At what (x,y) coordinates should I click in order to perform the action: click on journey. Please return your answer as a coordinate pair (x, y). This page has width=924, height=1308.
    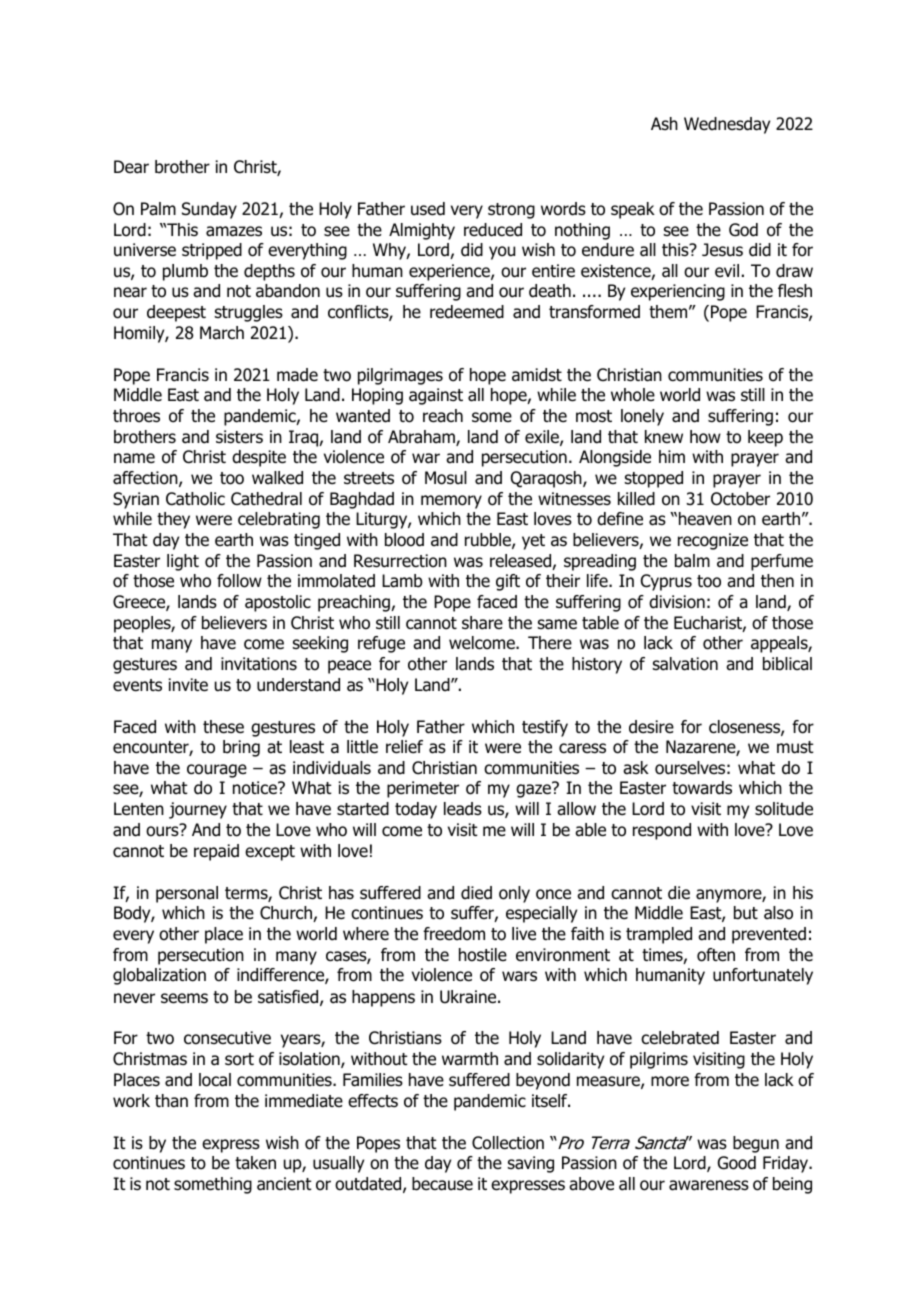
    Looking at the image, I should click on (198, 810).
